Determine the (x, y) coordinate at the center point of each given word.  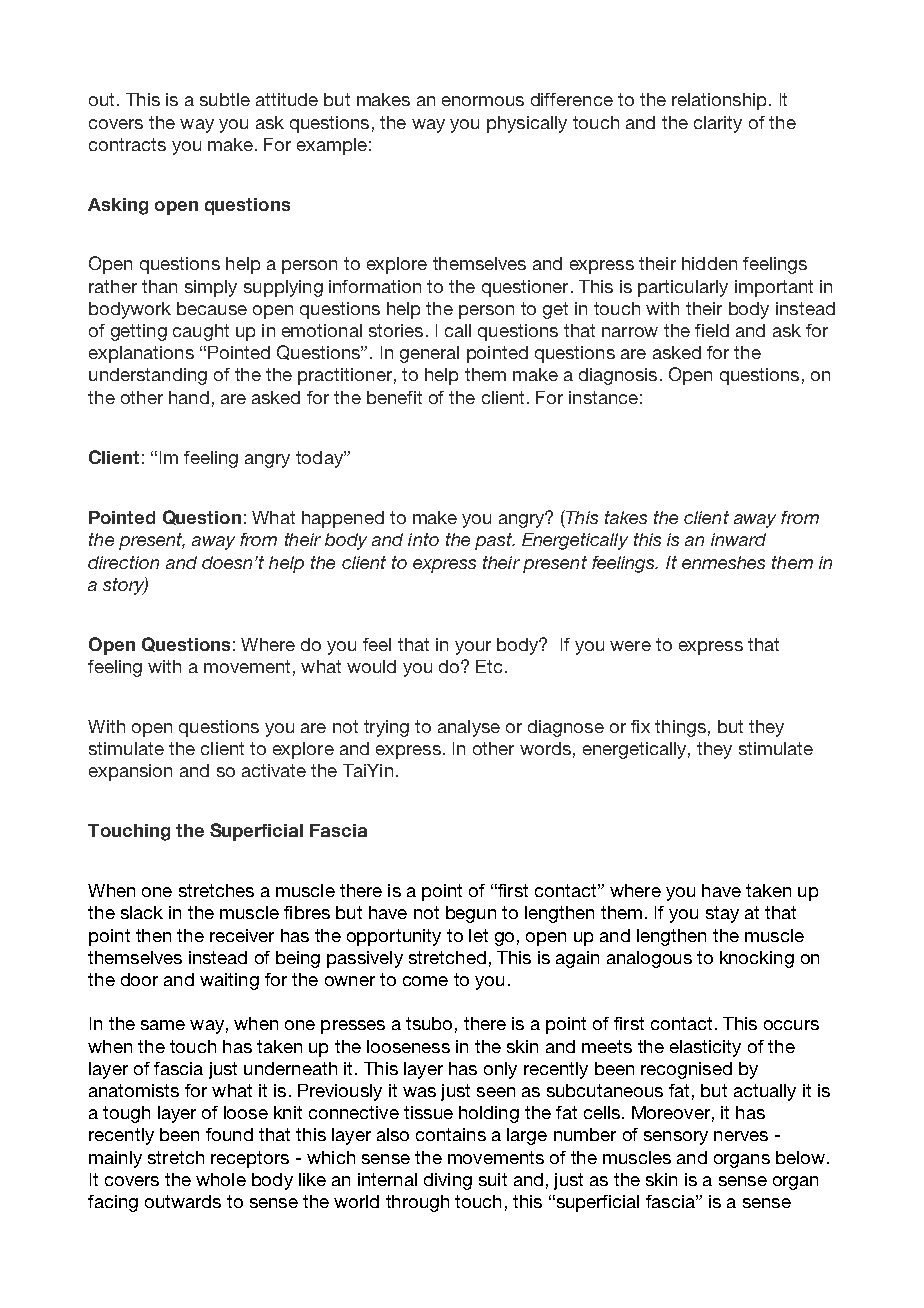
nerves (741, 1136)
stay (722, 914)
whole (221, 1179)
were (630, 646)
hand (189, 397)
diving (448, 1181)
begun (471, 914)
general (429, 354)
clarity (718, 124)
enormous (483, 101)
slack (142, 912)
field (712, 330)
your (473, 648)
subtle (225, 99)
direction (123, 562)
